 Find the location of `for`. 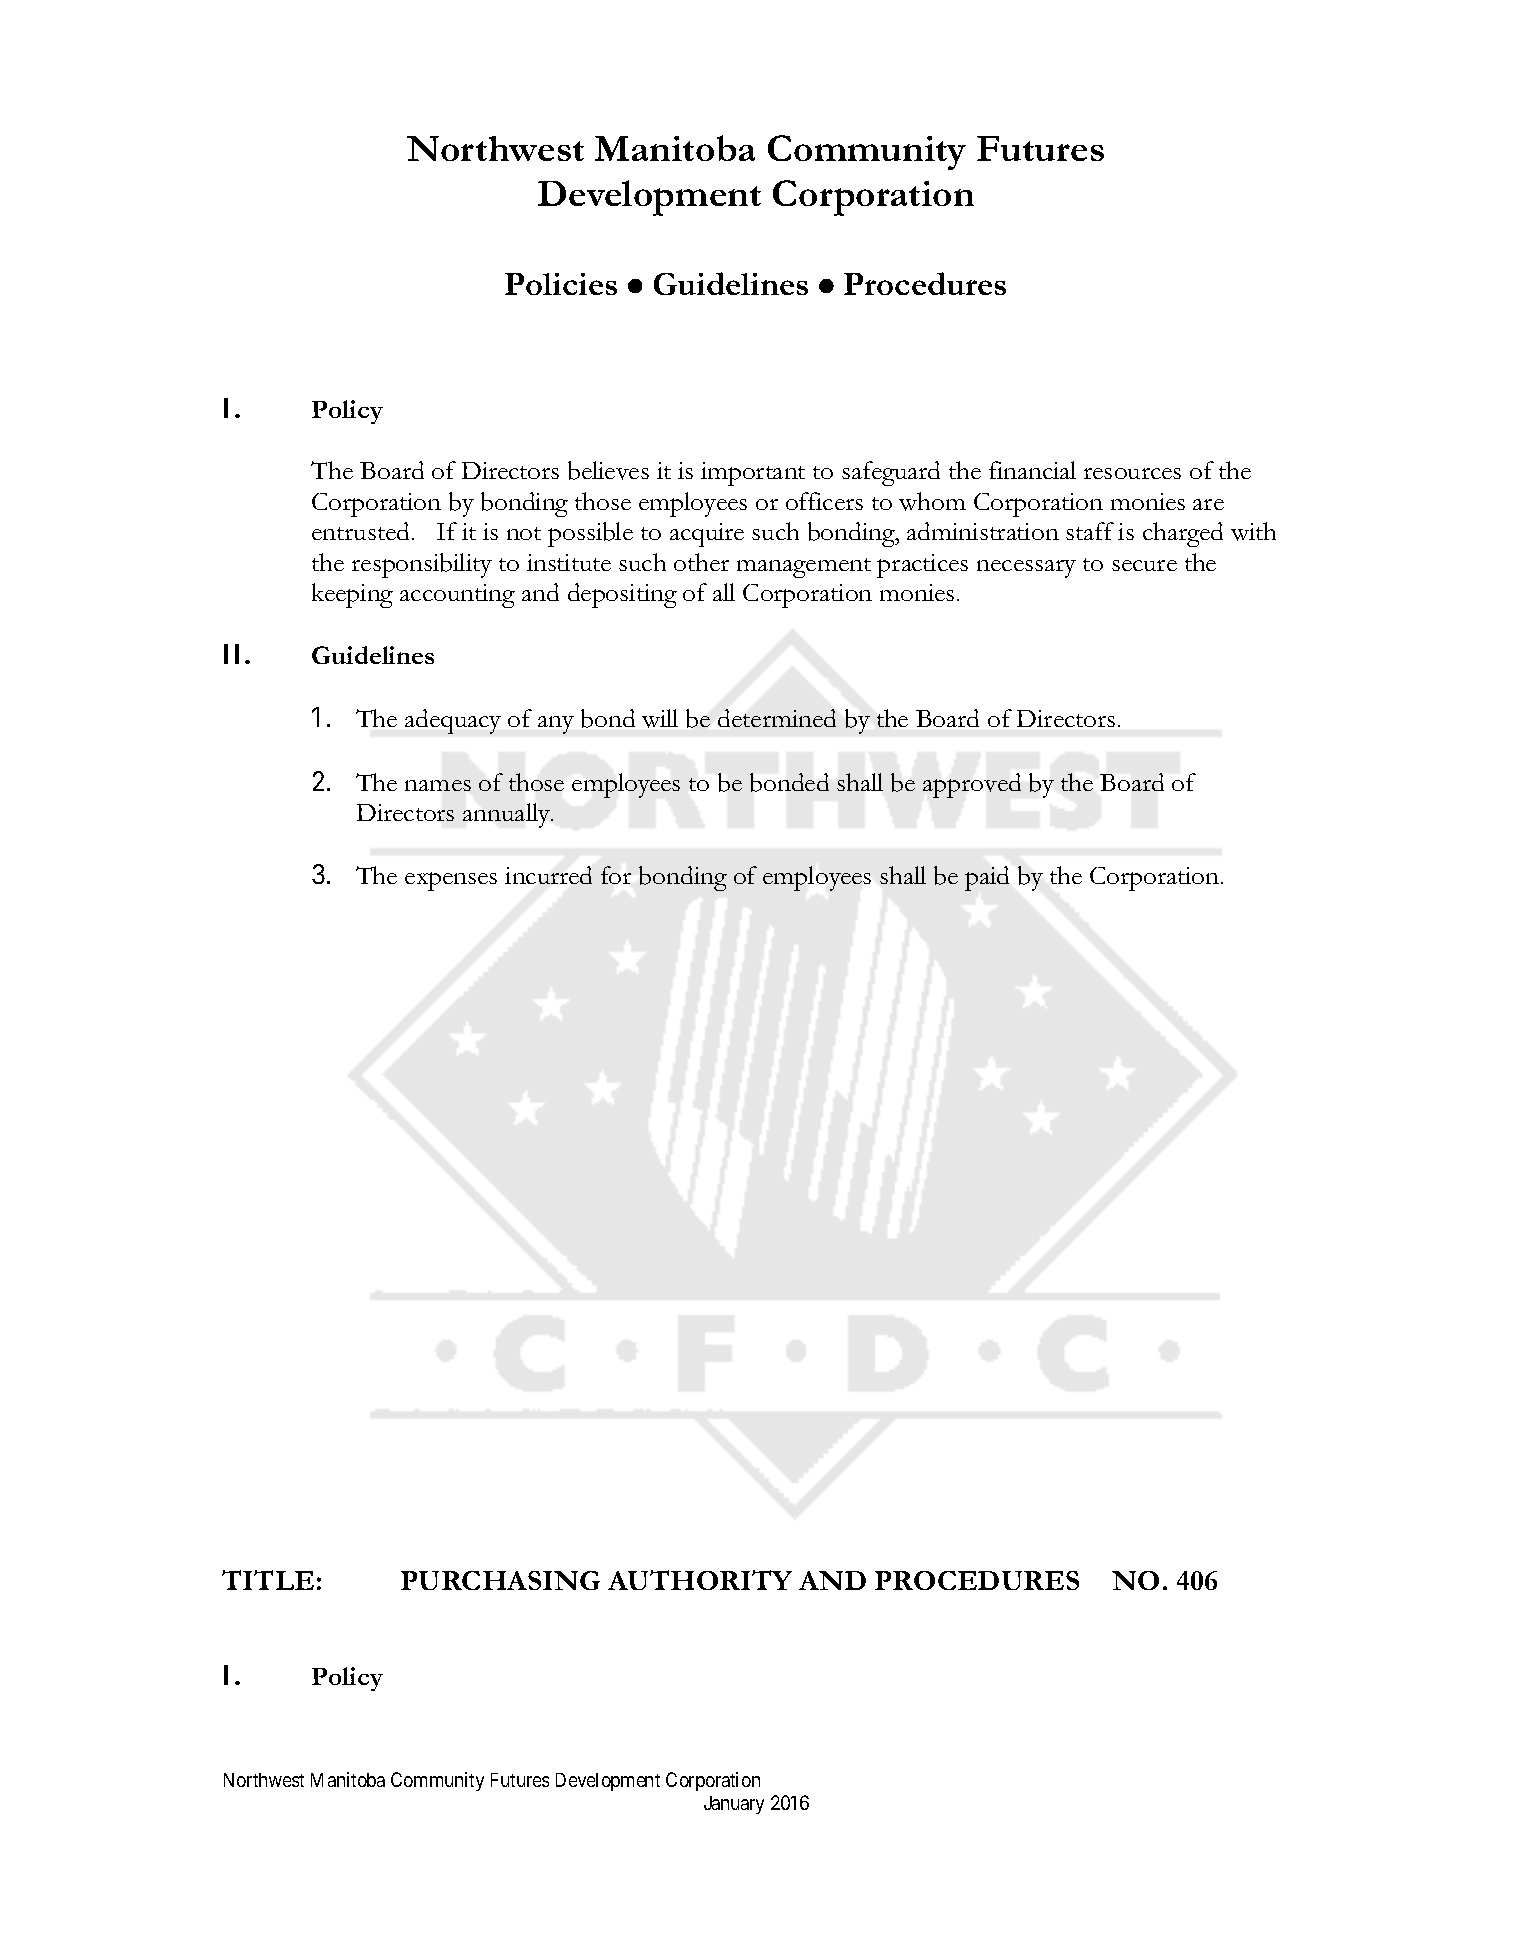

for is located at coordinates (616, 875).
